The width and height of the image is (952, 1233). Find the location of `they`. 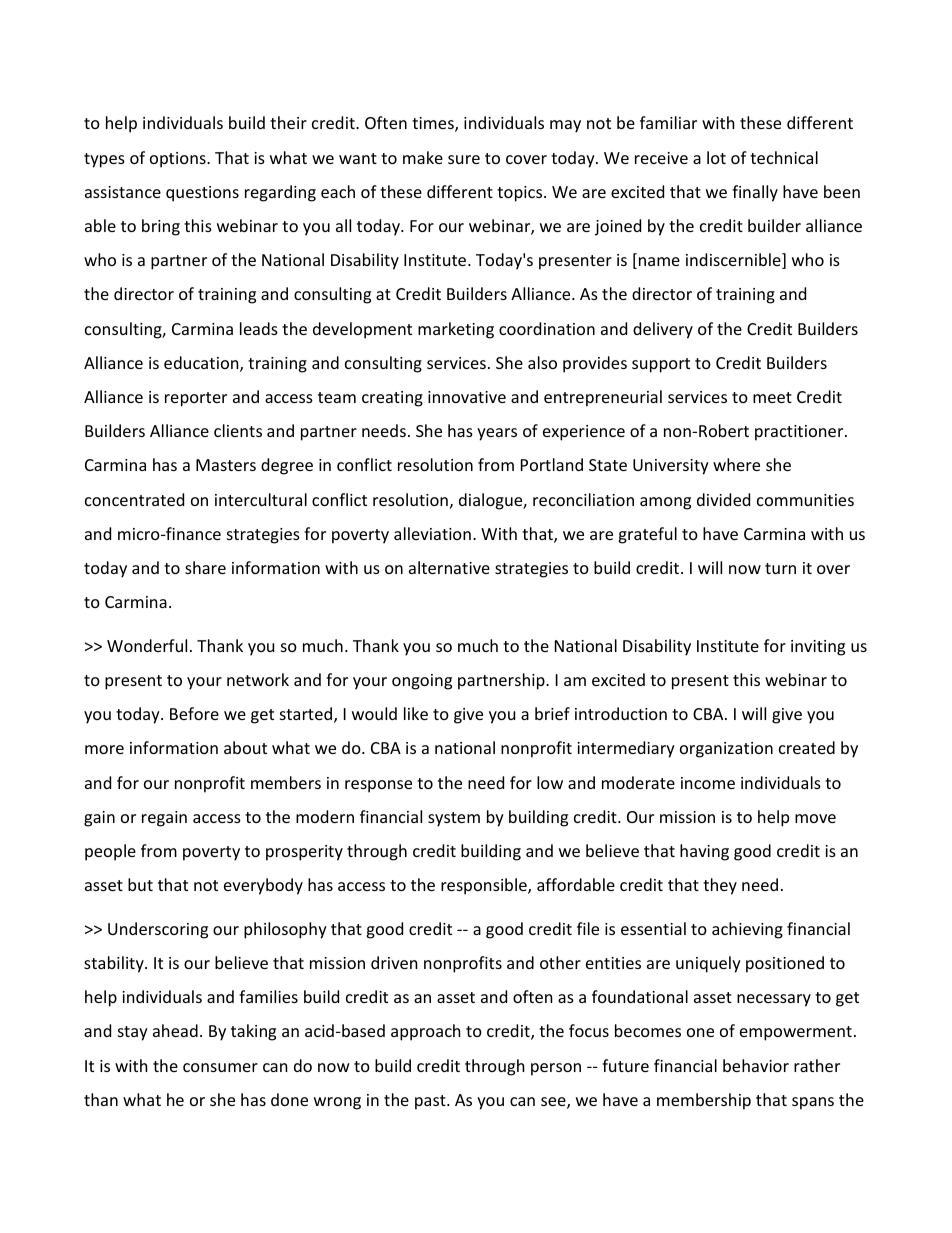

they is located at coordinates (720, 886).
